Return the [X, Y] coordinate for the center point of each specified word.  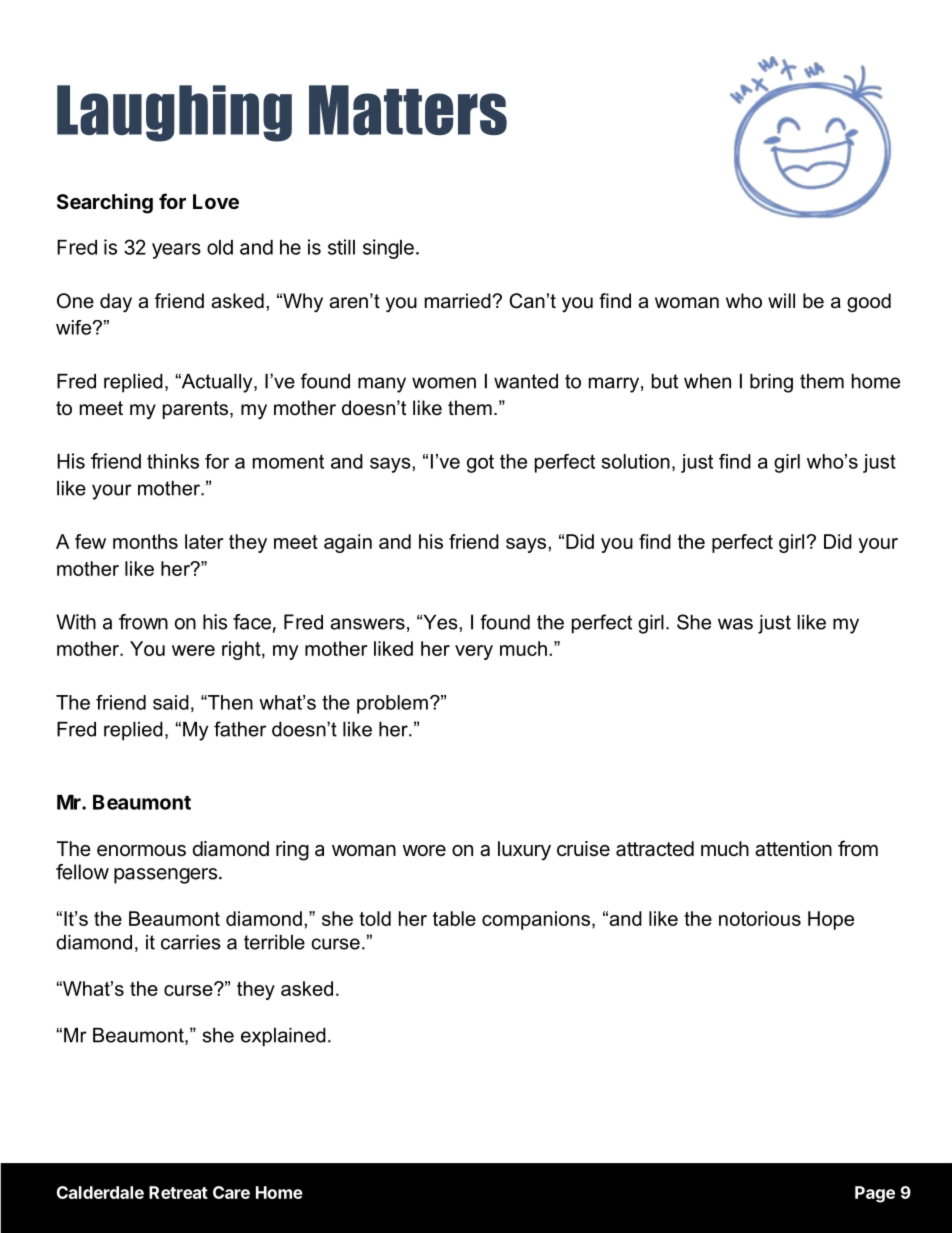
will [781, 300]
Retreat [178, 1192]
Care [231, 1192]
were [193, 650]
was [735, 624]
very [474, 652]
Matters [408, 110]
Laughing [174, 113]
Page [875, 1194]
